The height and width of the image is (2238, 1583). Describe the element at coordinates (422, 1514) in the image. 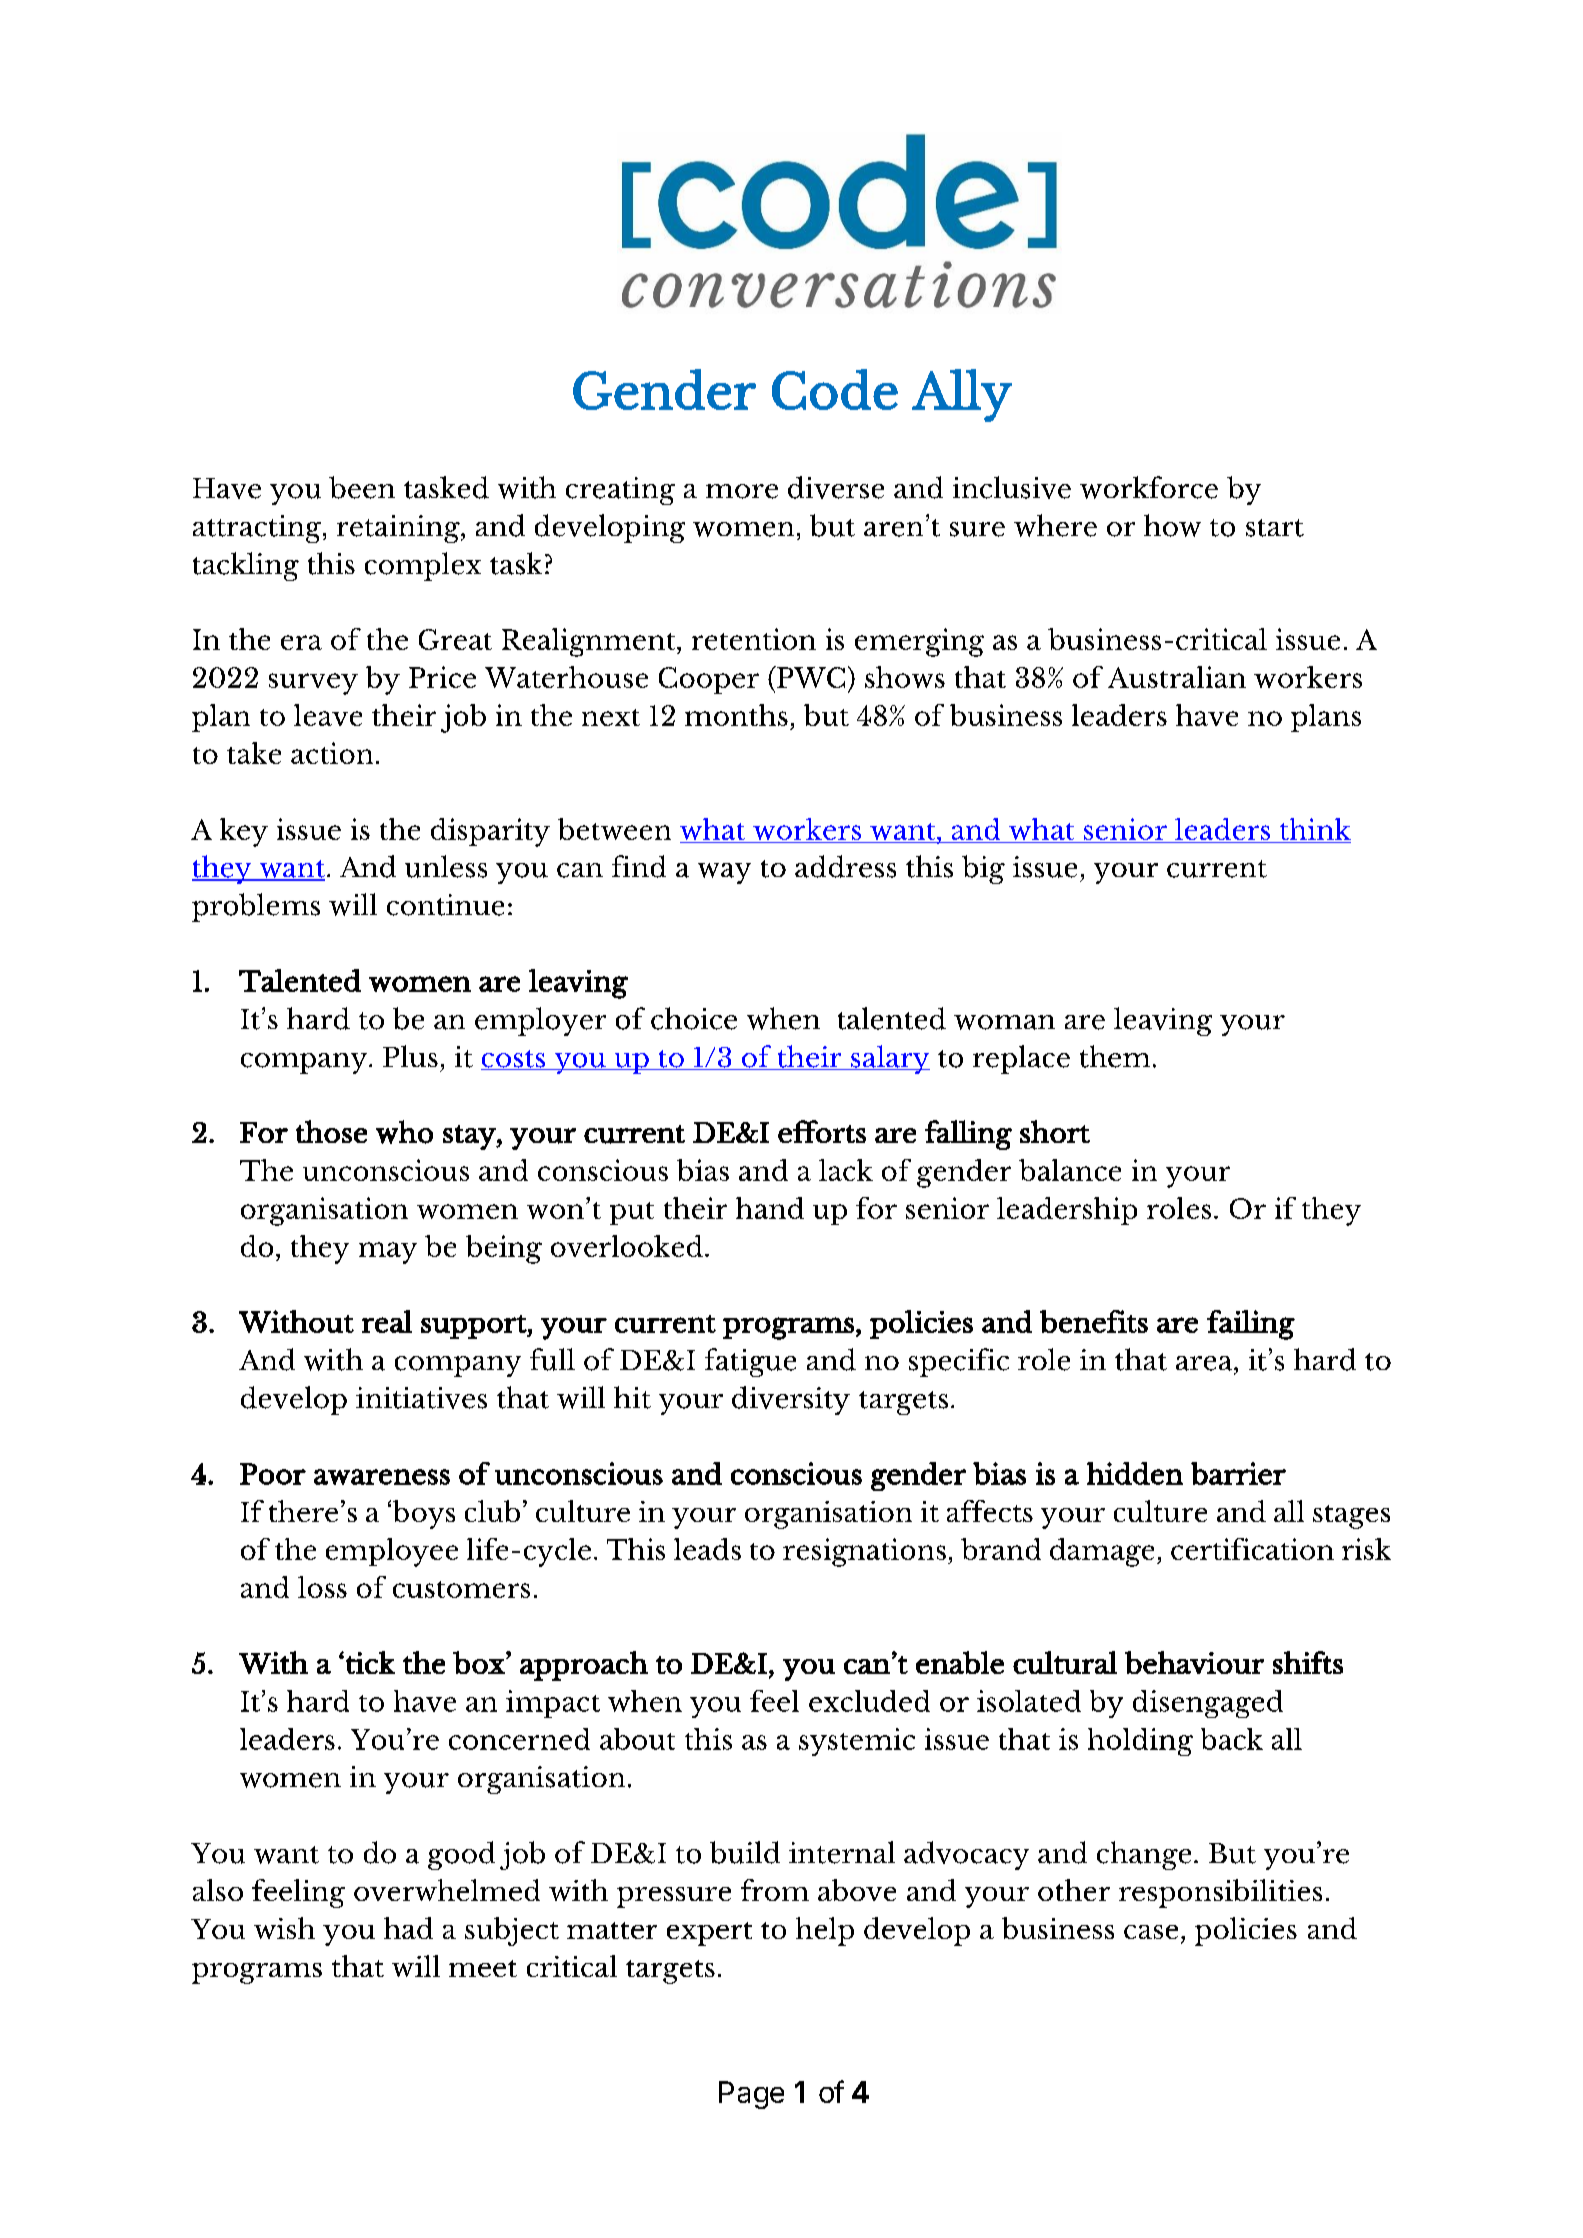

I see `boys` at that location.
